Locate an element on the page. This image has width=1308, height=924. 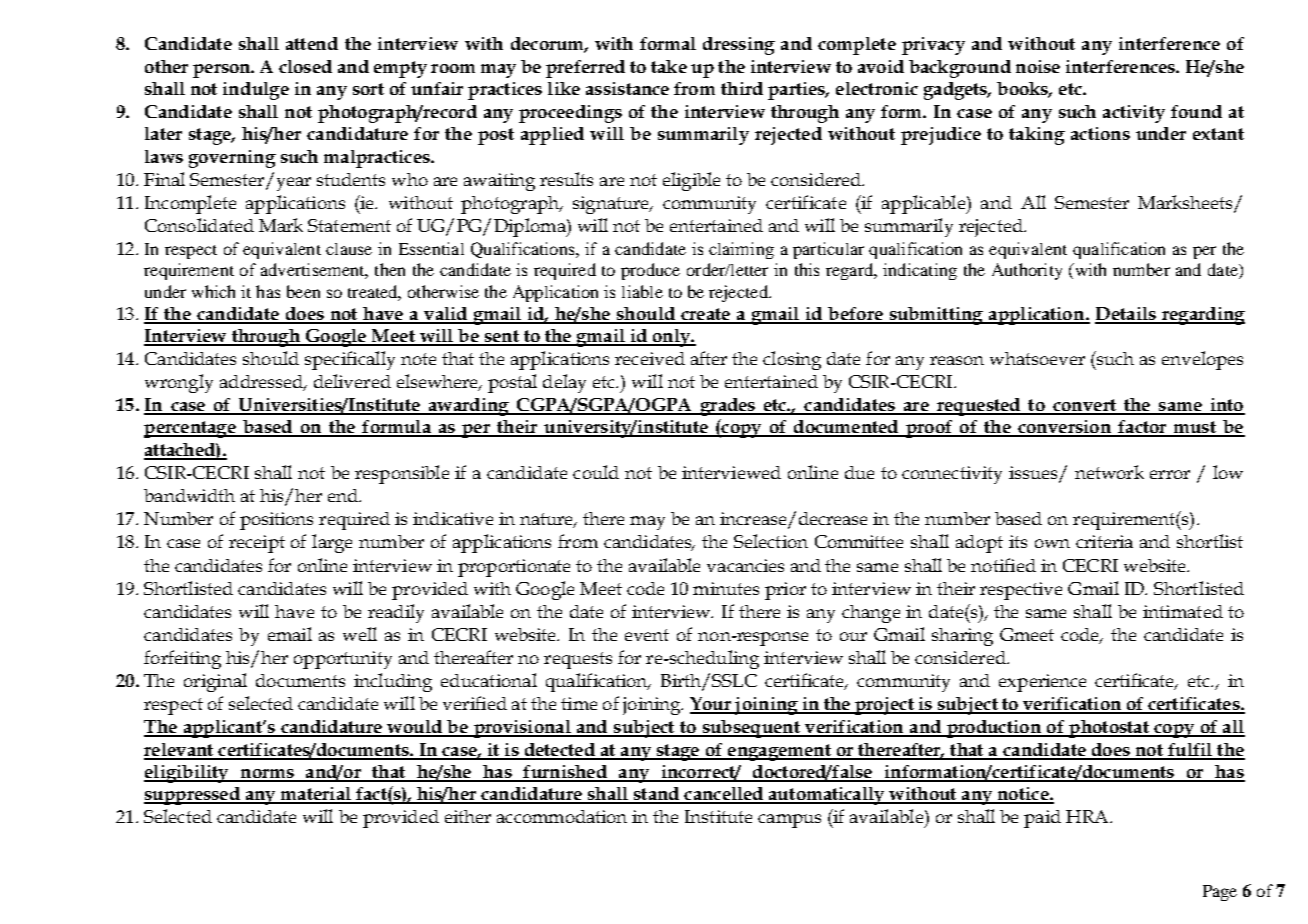
responsible is located at coordinates (402, 474).
